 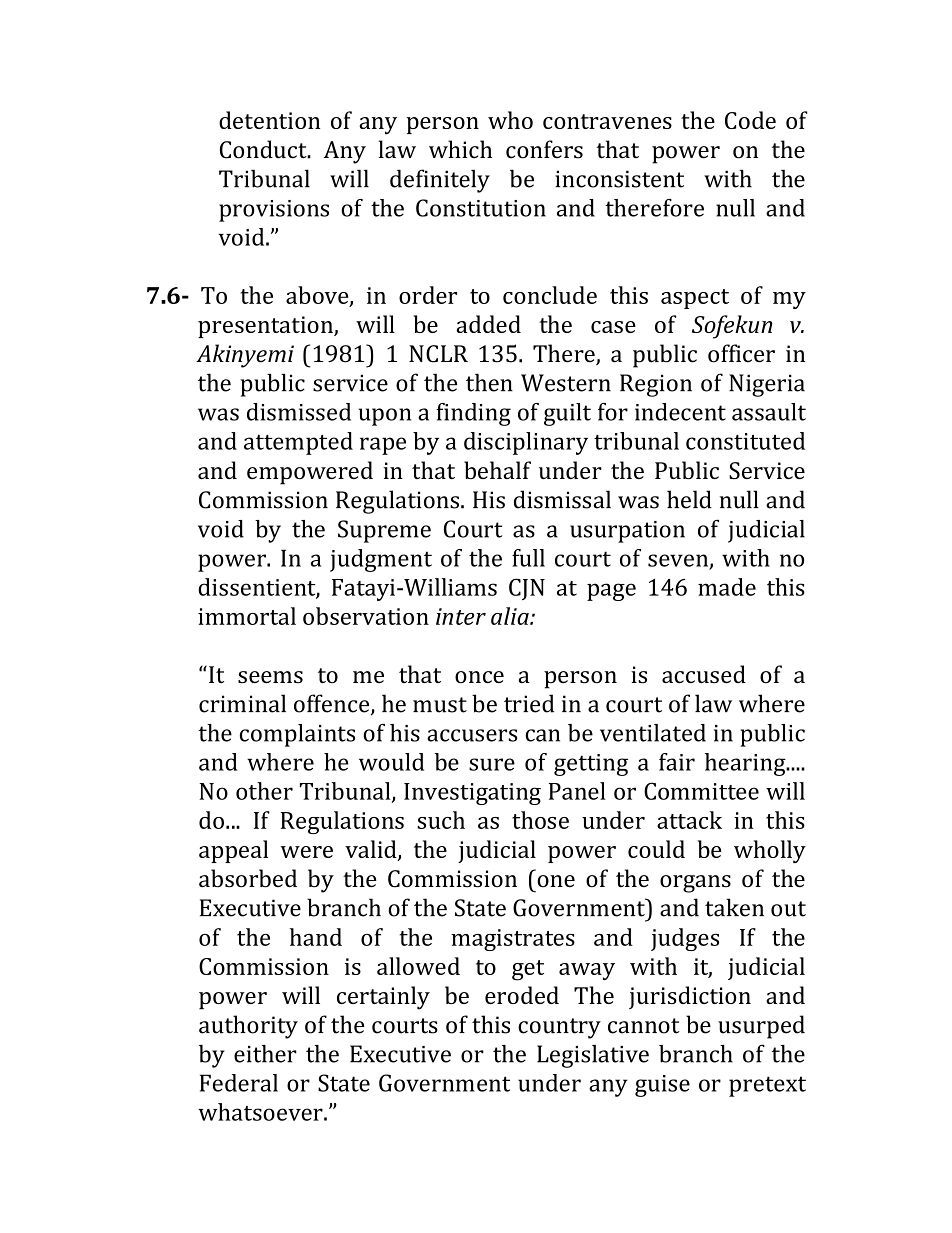 I want to click on country, so click(x=559, y=1028).
